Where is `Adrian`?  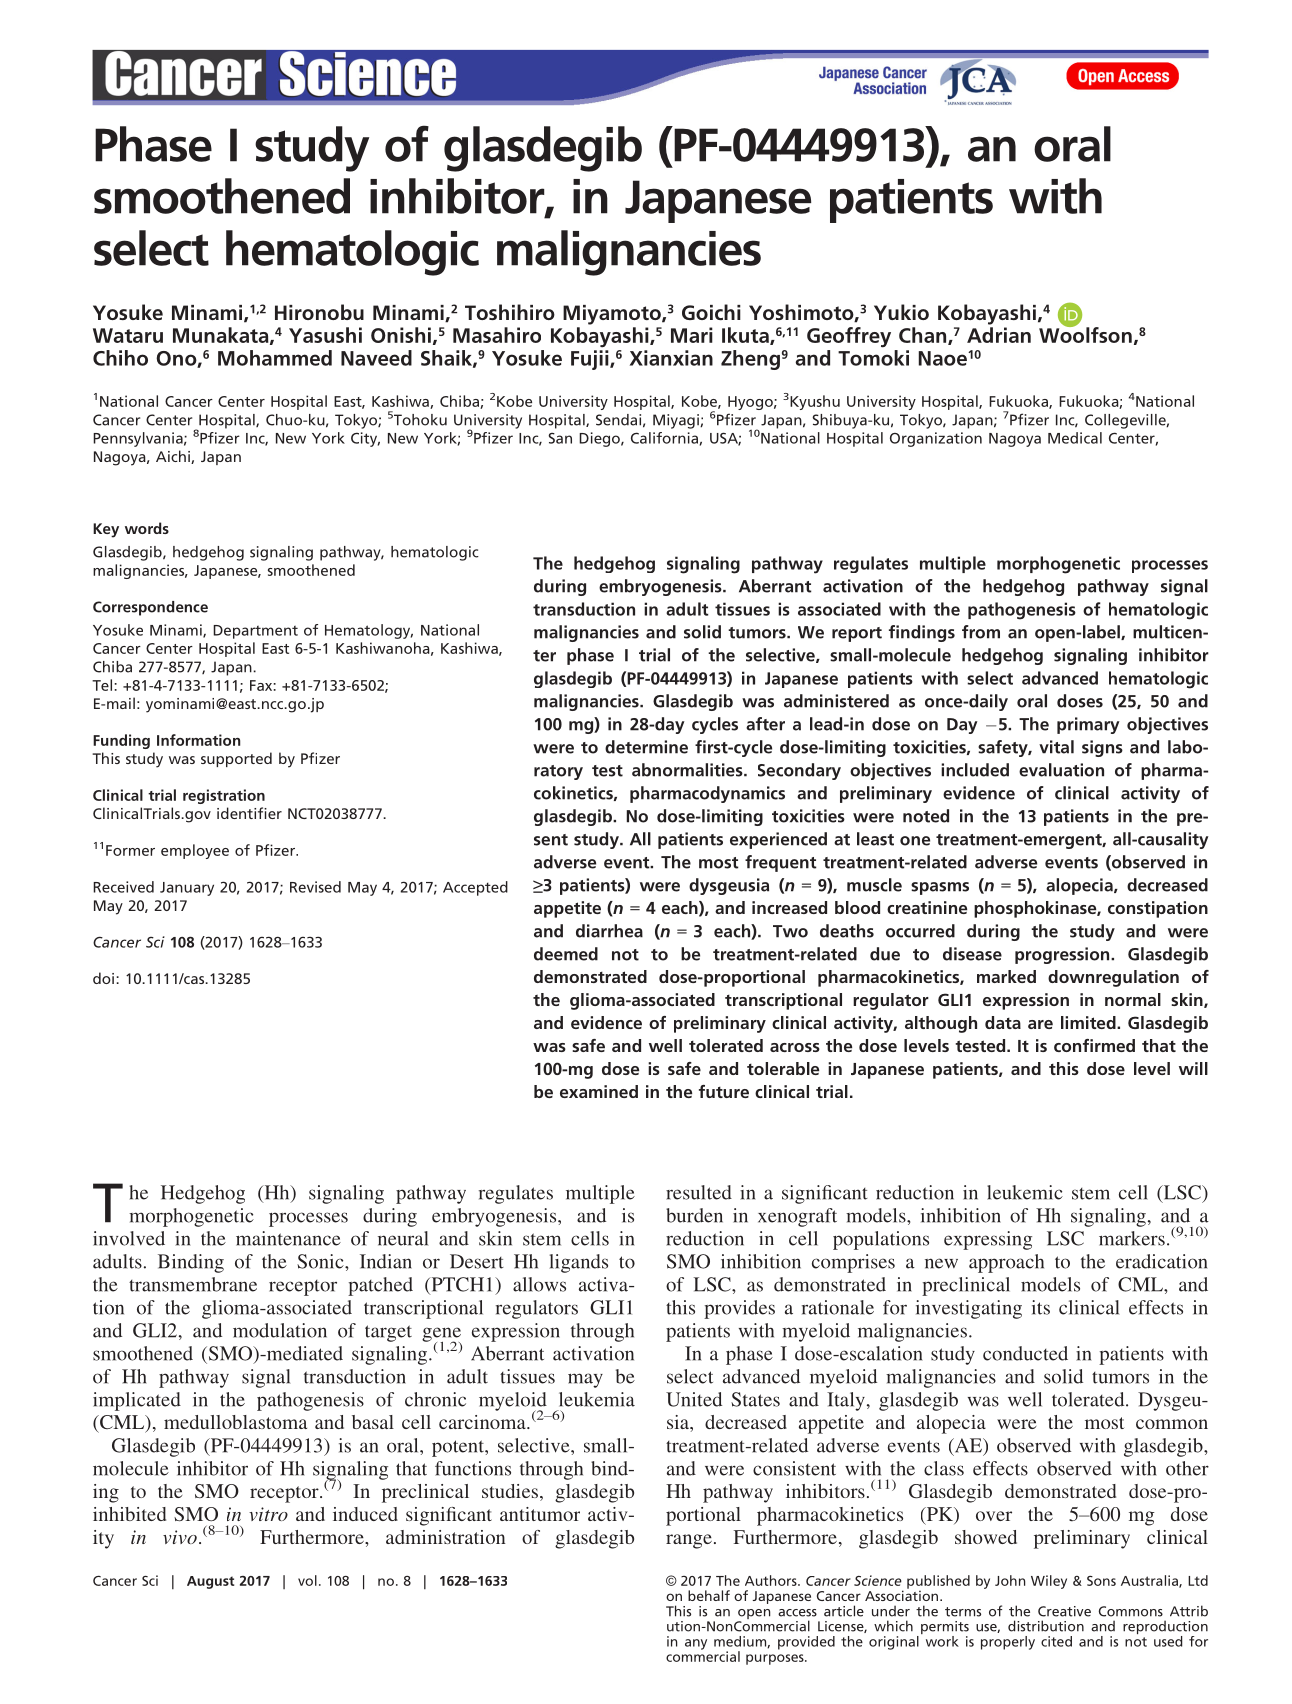
Adrian is located at coordinates (999, 335).
